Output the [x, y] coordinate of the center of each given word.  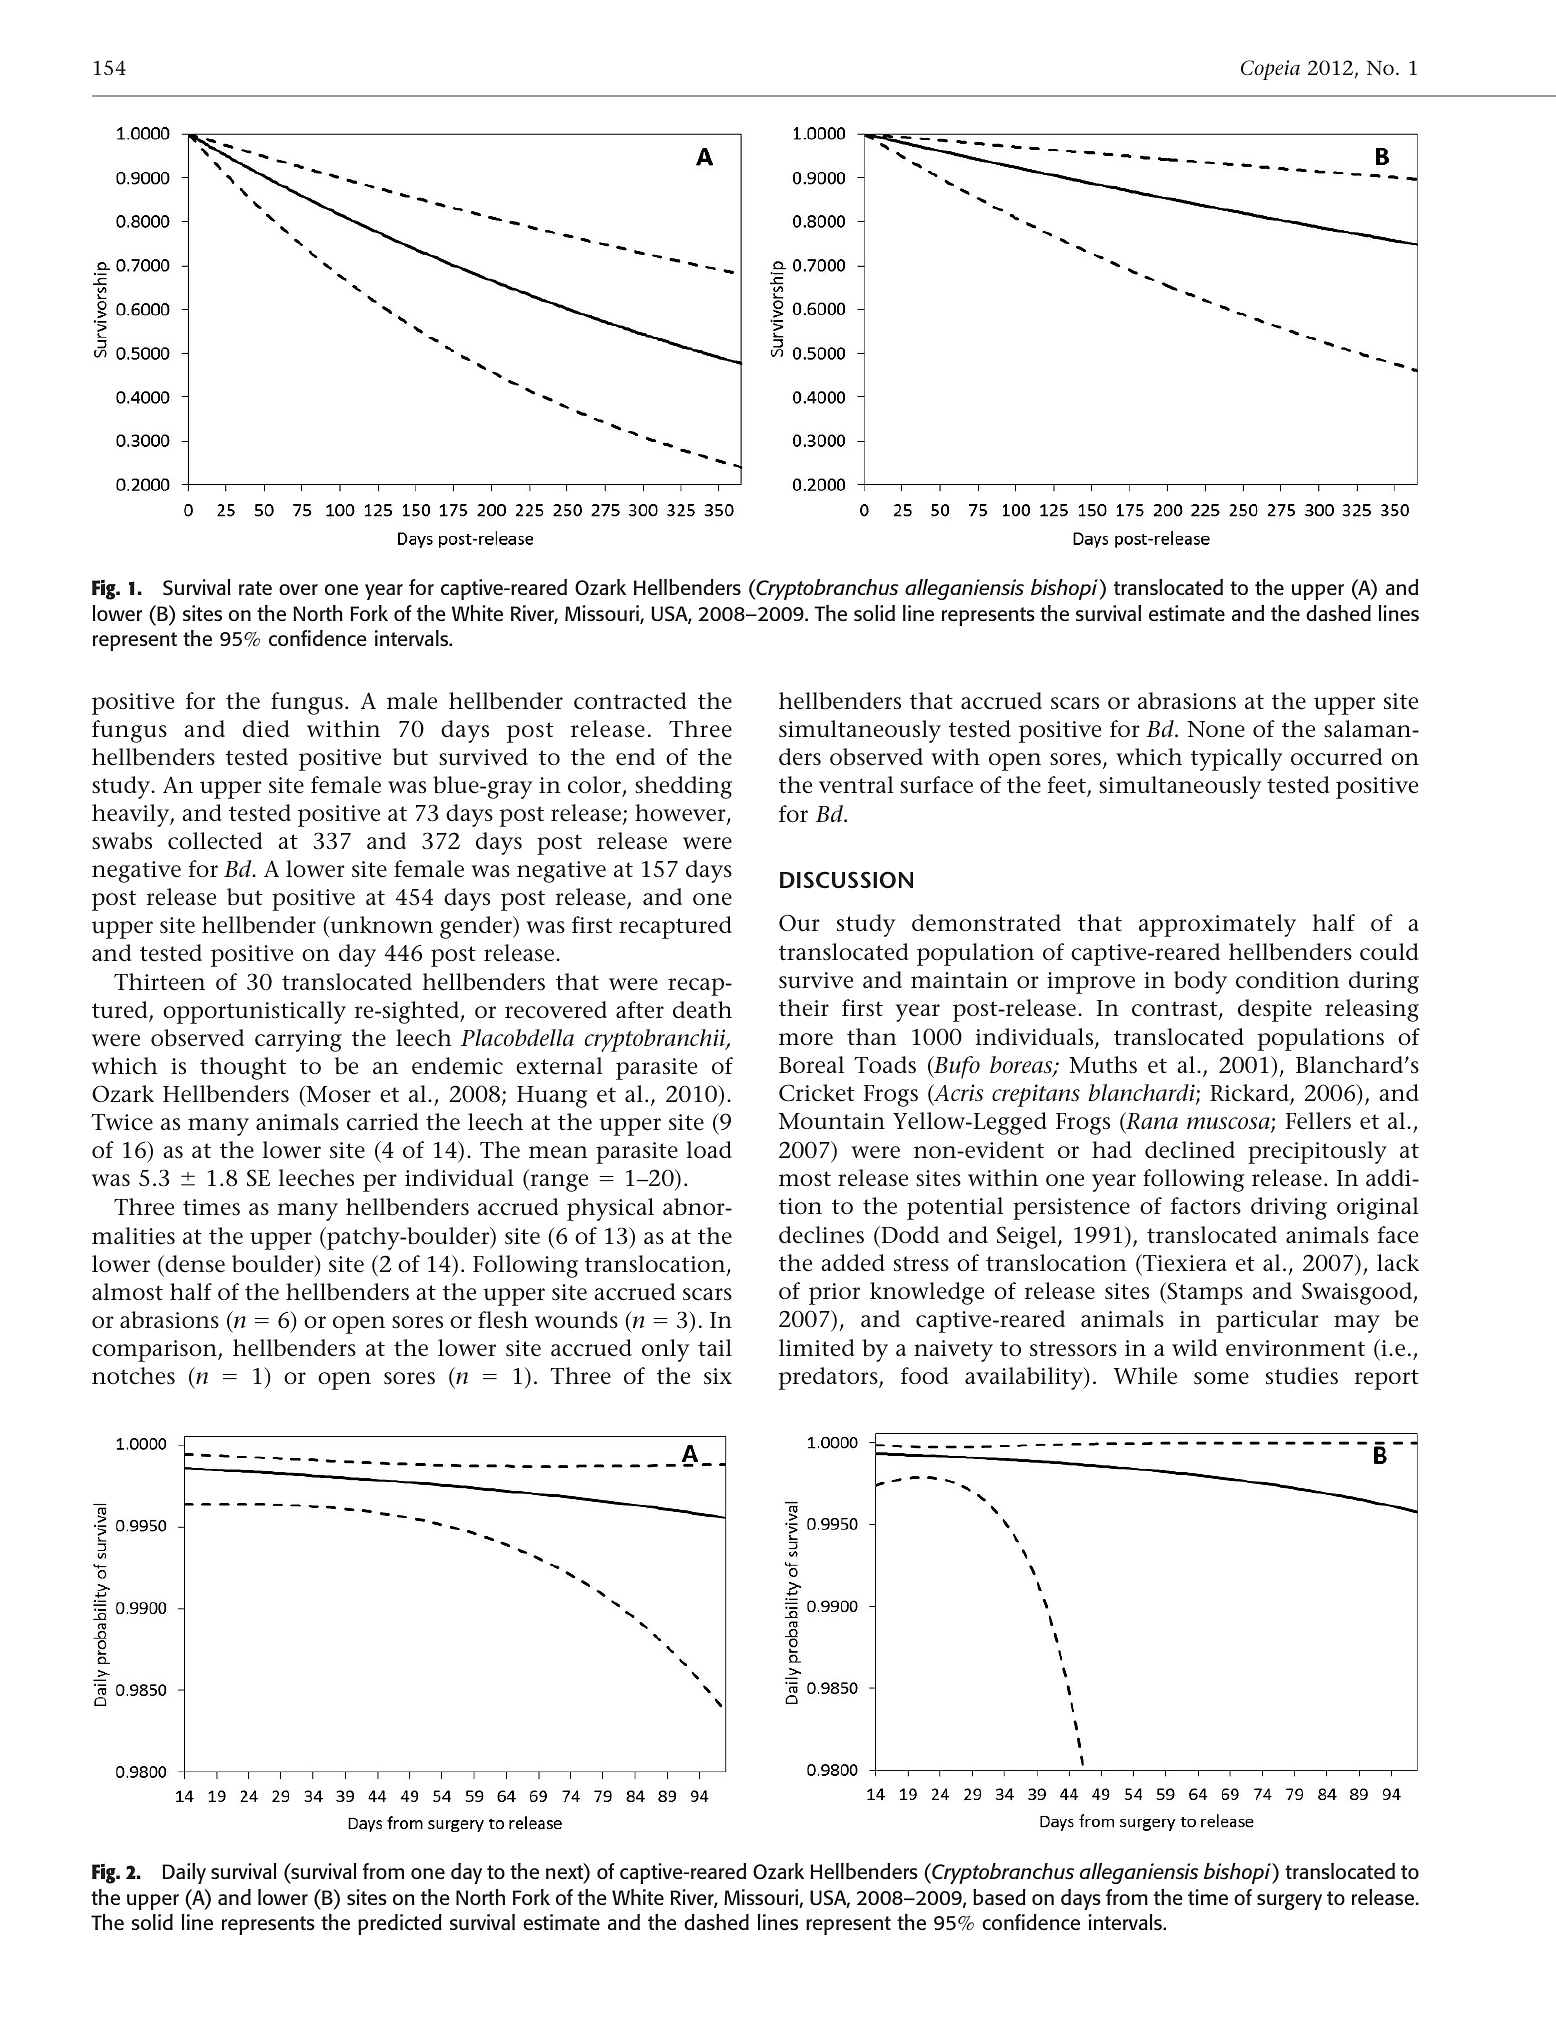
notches [133, 1376]
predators [829, 1378]
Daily [184, 1873]
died [266, 729]
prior [834, 1294]
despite [1275, 1010]
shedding [683, 787]
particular [1267, 1321]
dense [194, 1264]
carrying [298, 1041]
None [1216, 729]
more [806, 1039]
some [1221, 1378]
